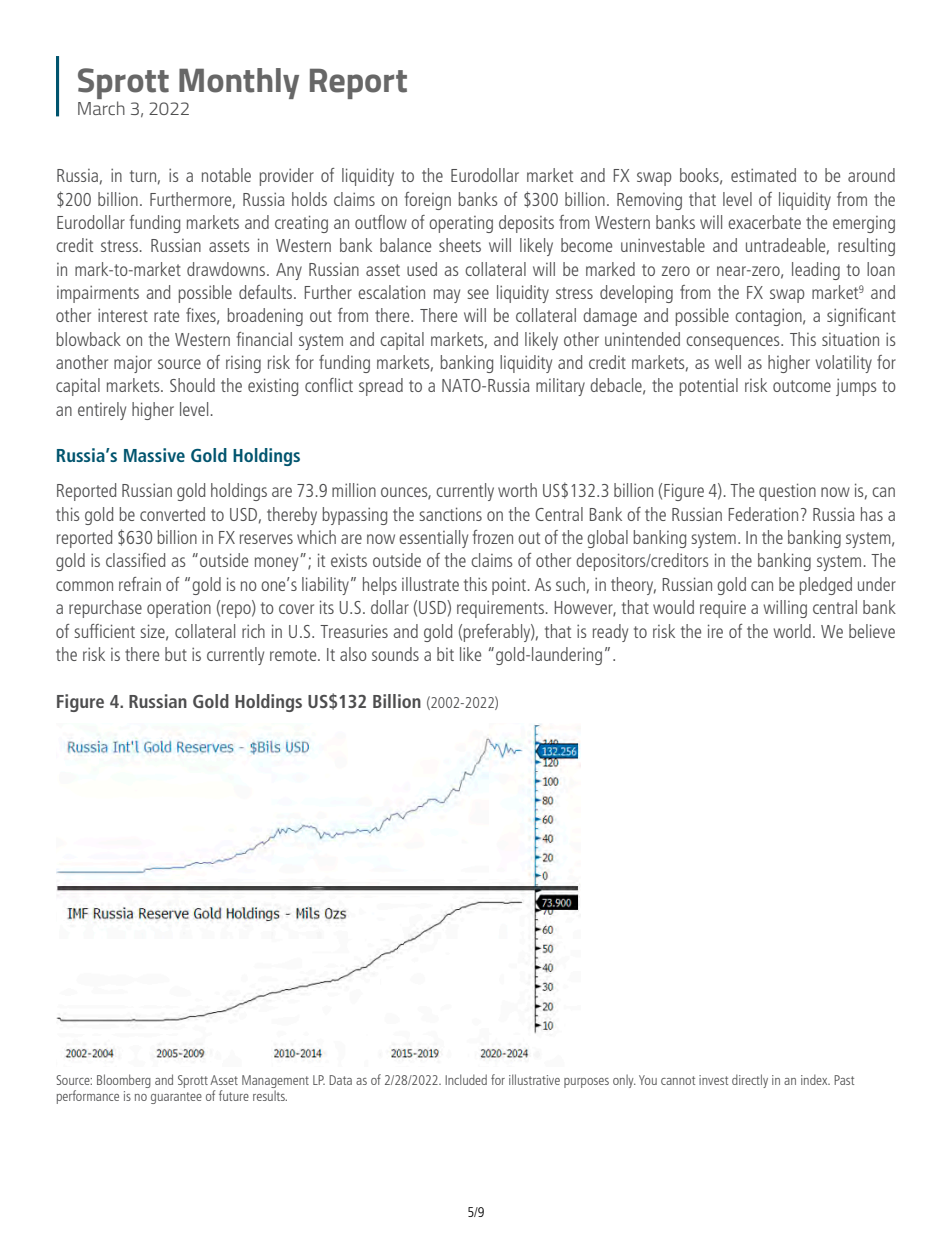 Image resolution: width=952 pixels, height=1233 pixels. Describe the element at coordinates (445, 654) in the image. I see `bit` at that location.
